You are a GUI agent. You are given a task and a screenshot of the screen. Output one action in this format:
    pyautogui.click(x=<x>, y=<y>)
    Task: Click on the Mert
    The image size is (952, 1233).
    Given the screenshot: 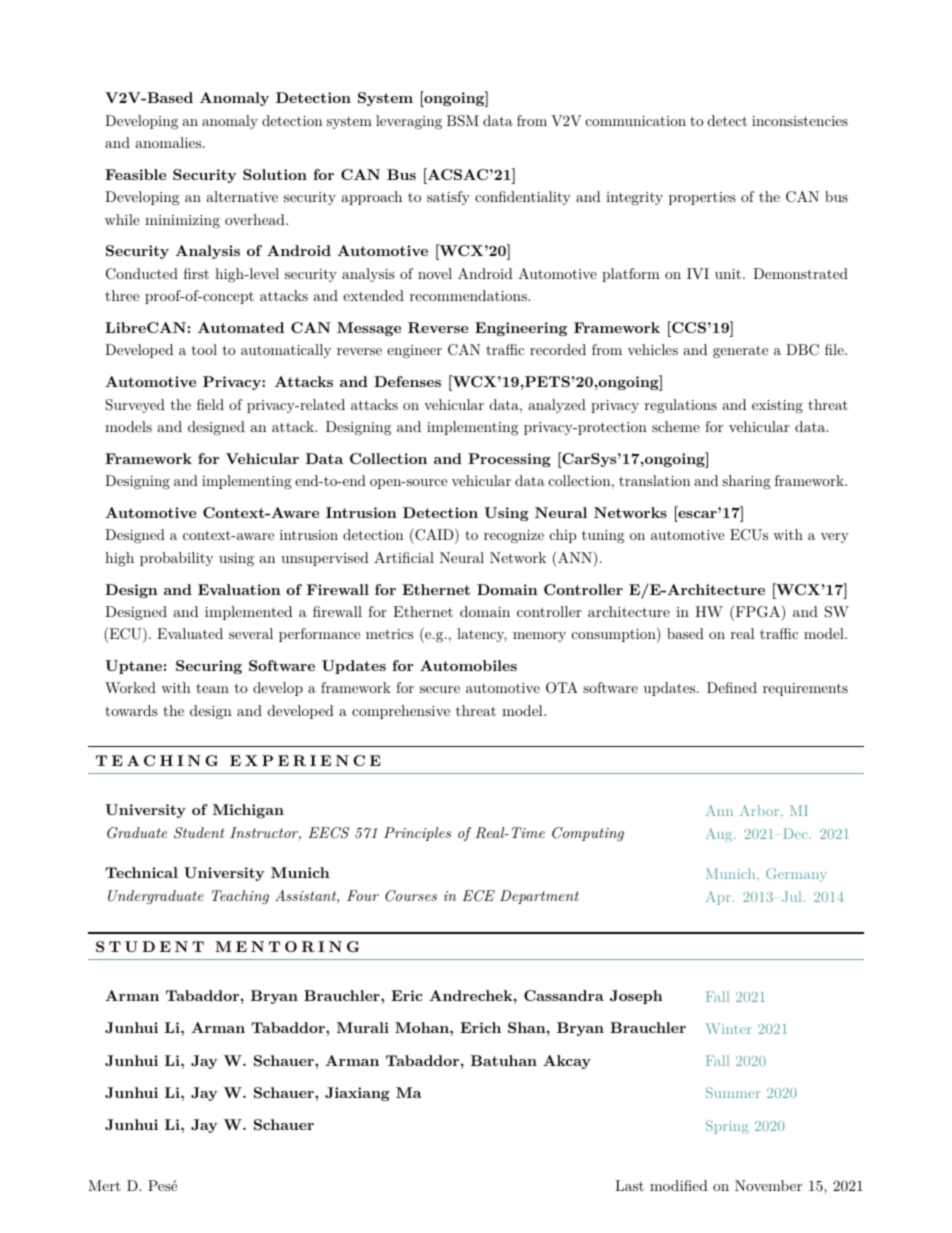 What is the action you would take?
    pyautogui.click(x=104, y=1185)
